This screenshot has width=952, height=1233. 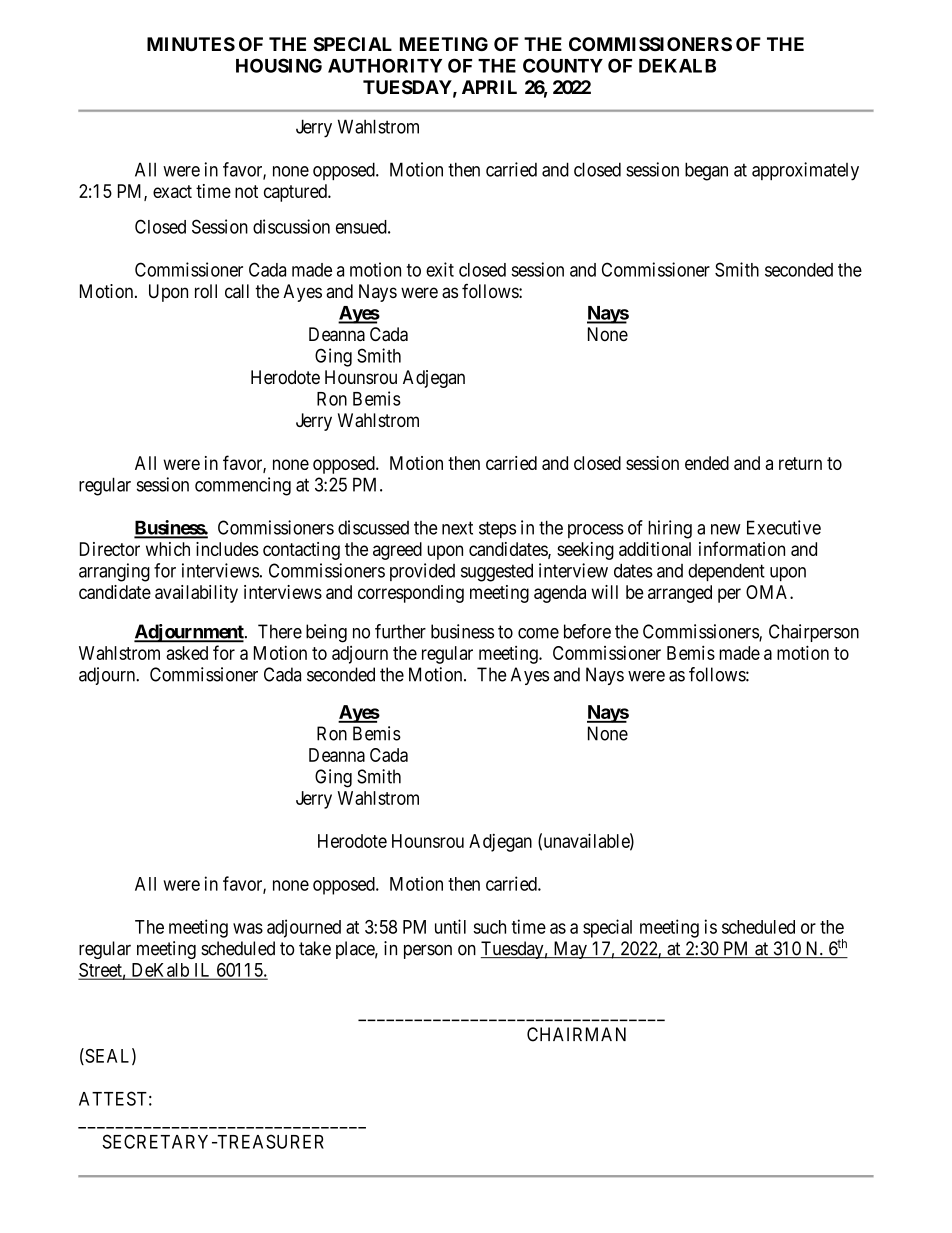 I want to click on APRIL, so click(x=489, y=87).
